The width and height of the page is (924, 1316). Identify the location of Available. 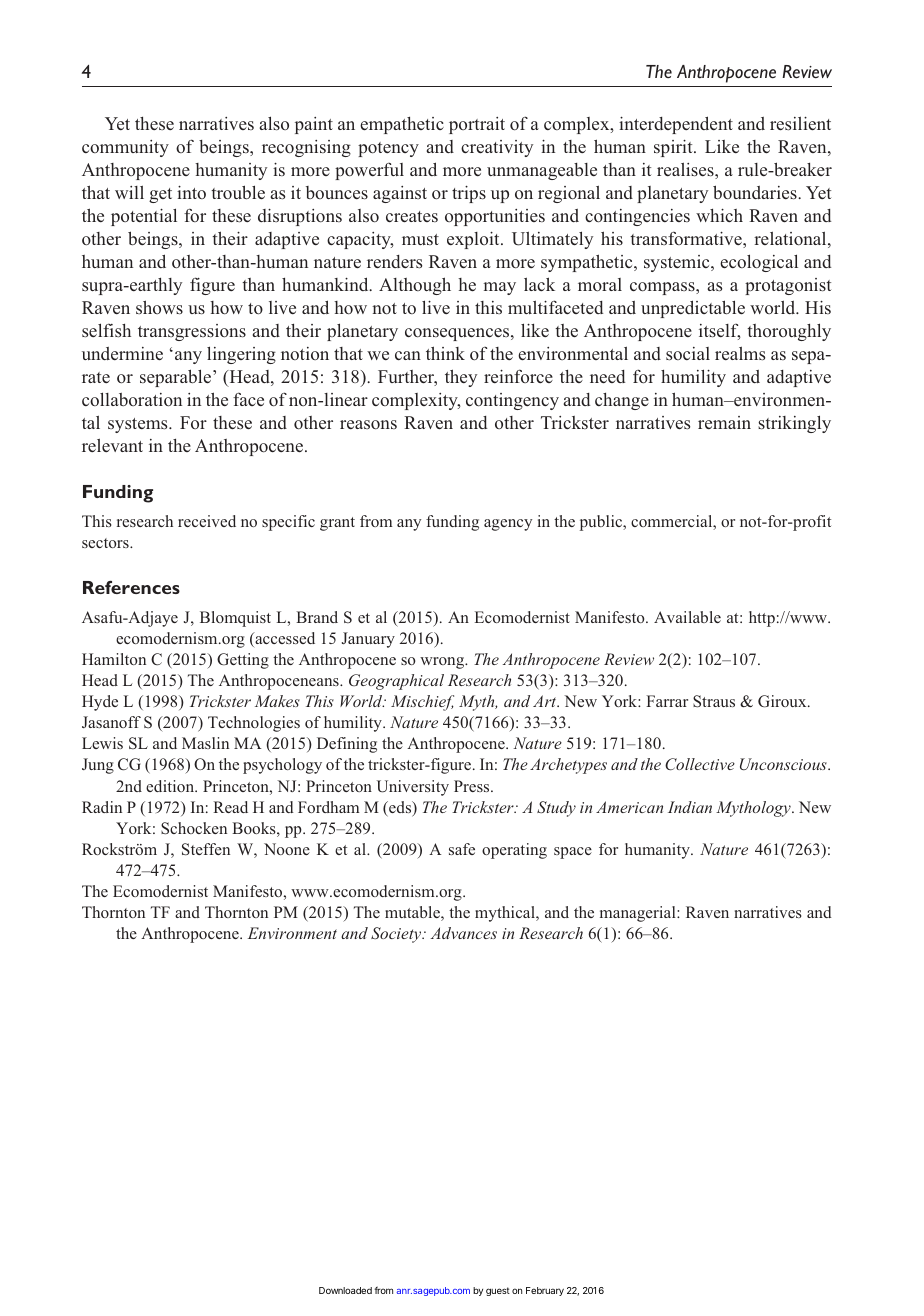
(687, 617).
